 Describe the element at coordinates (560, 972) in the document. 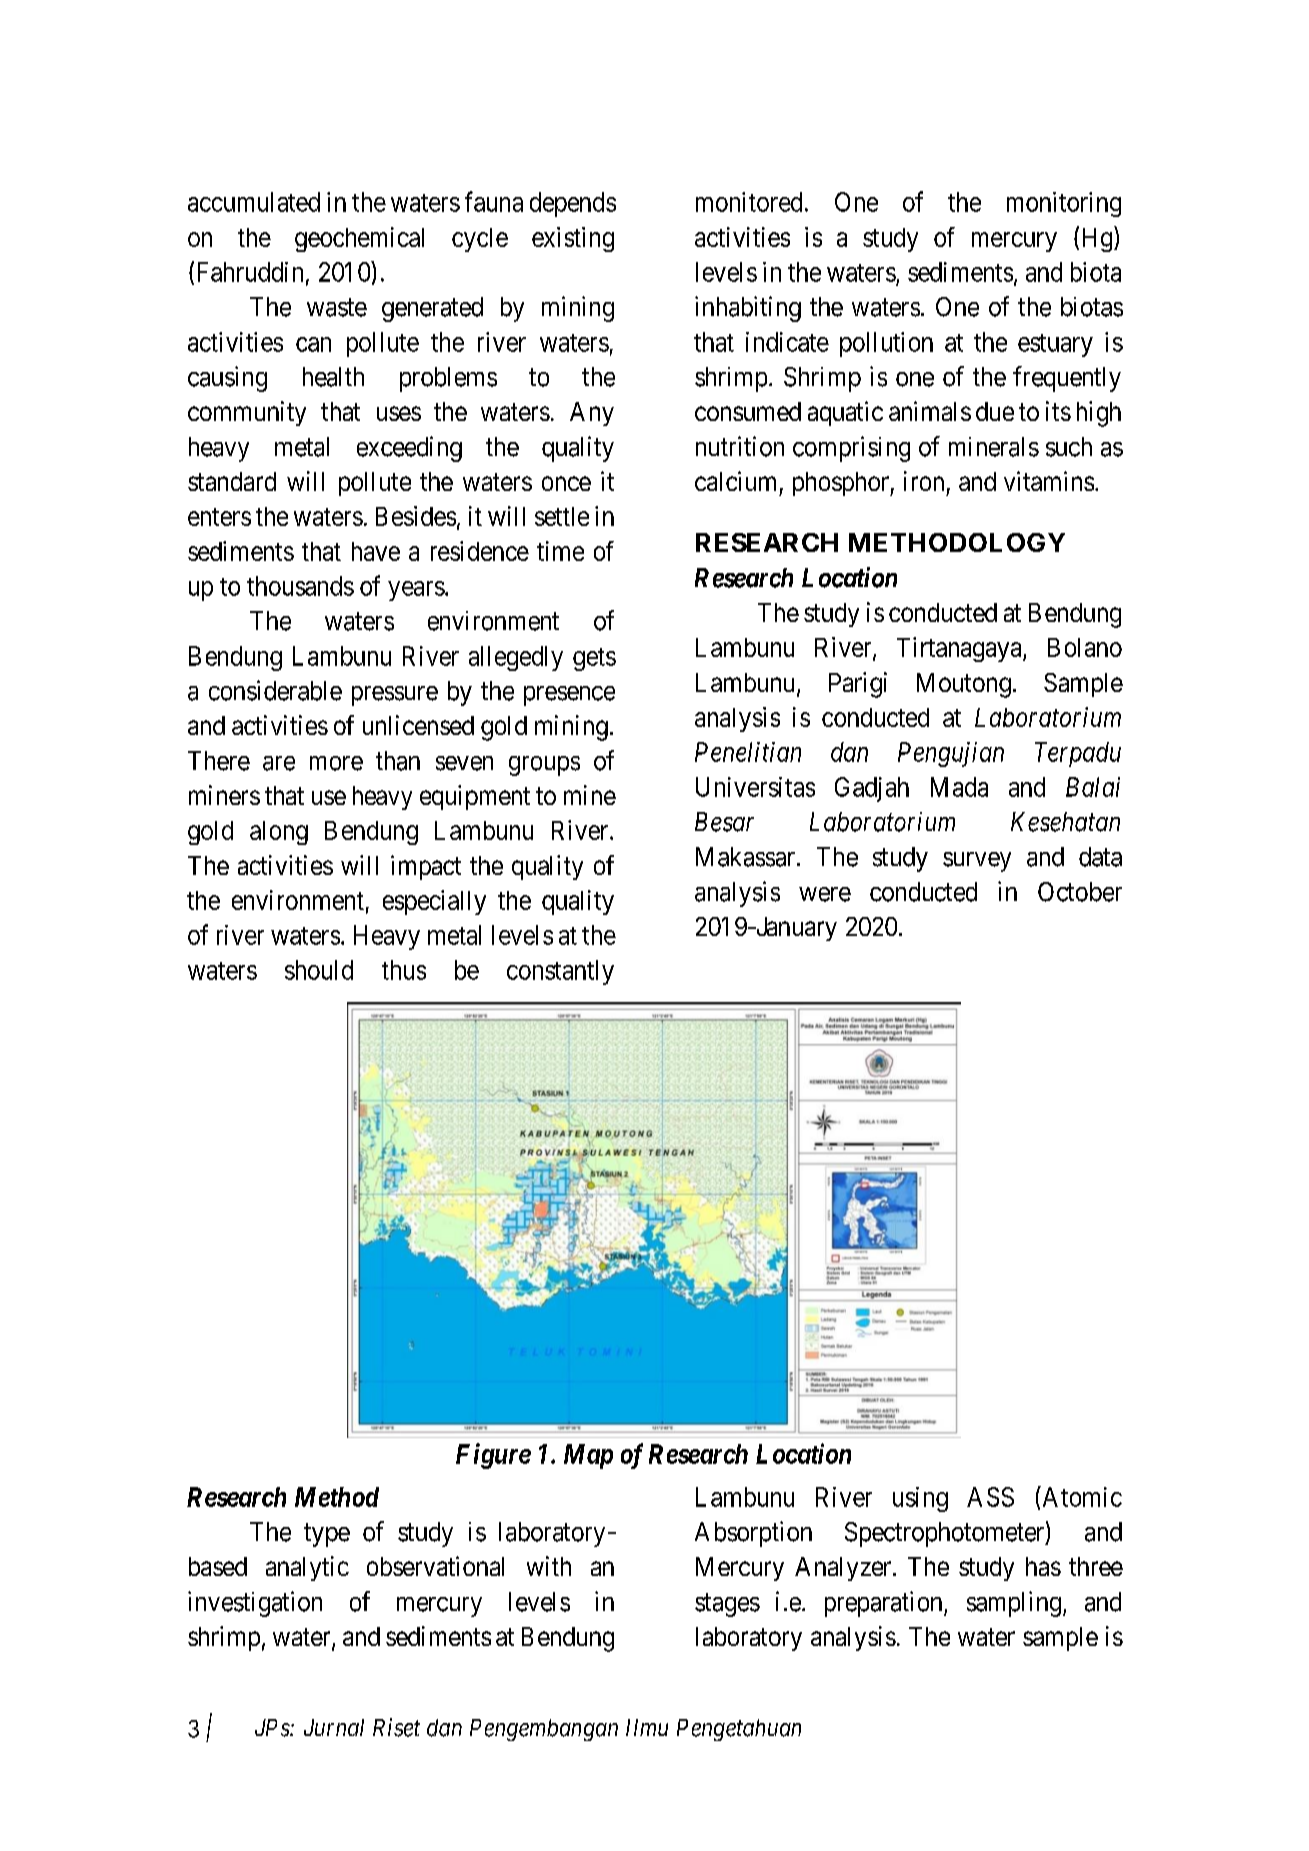

I see `constantly` at that location.
